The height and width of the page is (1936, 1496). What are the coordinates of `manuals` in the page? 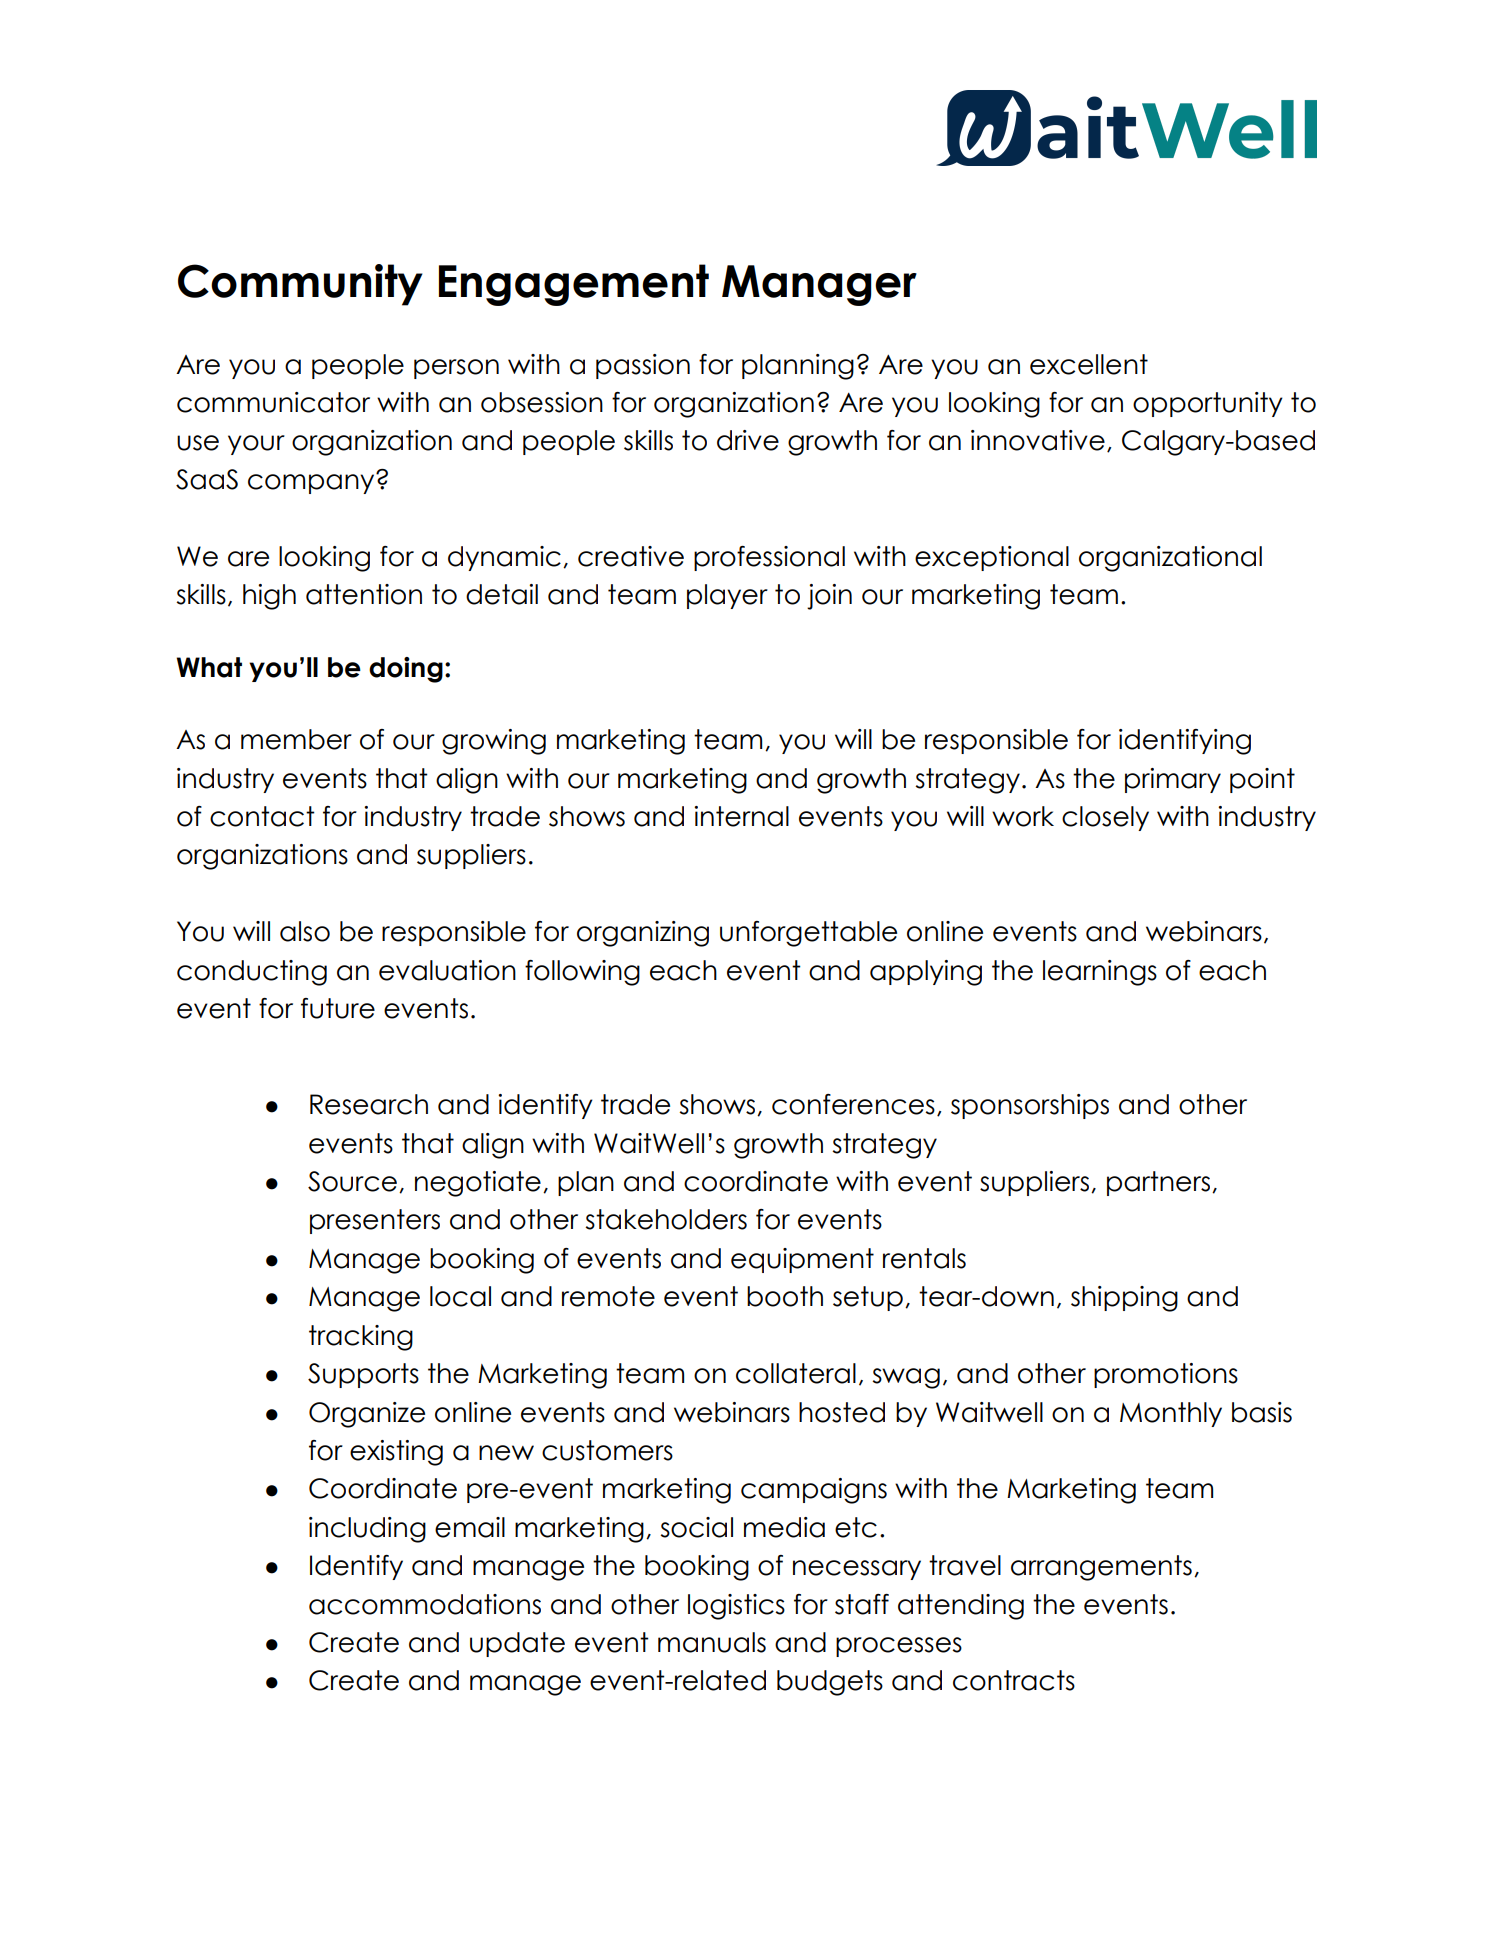 It's located at (712, 1642).
